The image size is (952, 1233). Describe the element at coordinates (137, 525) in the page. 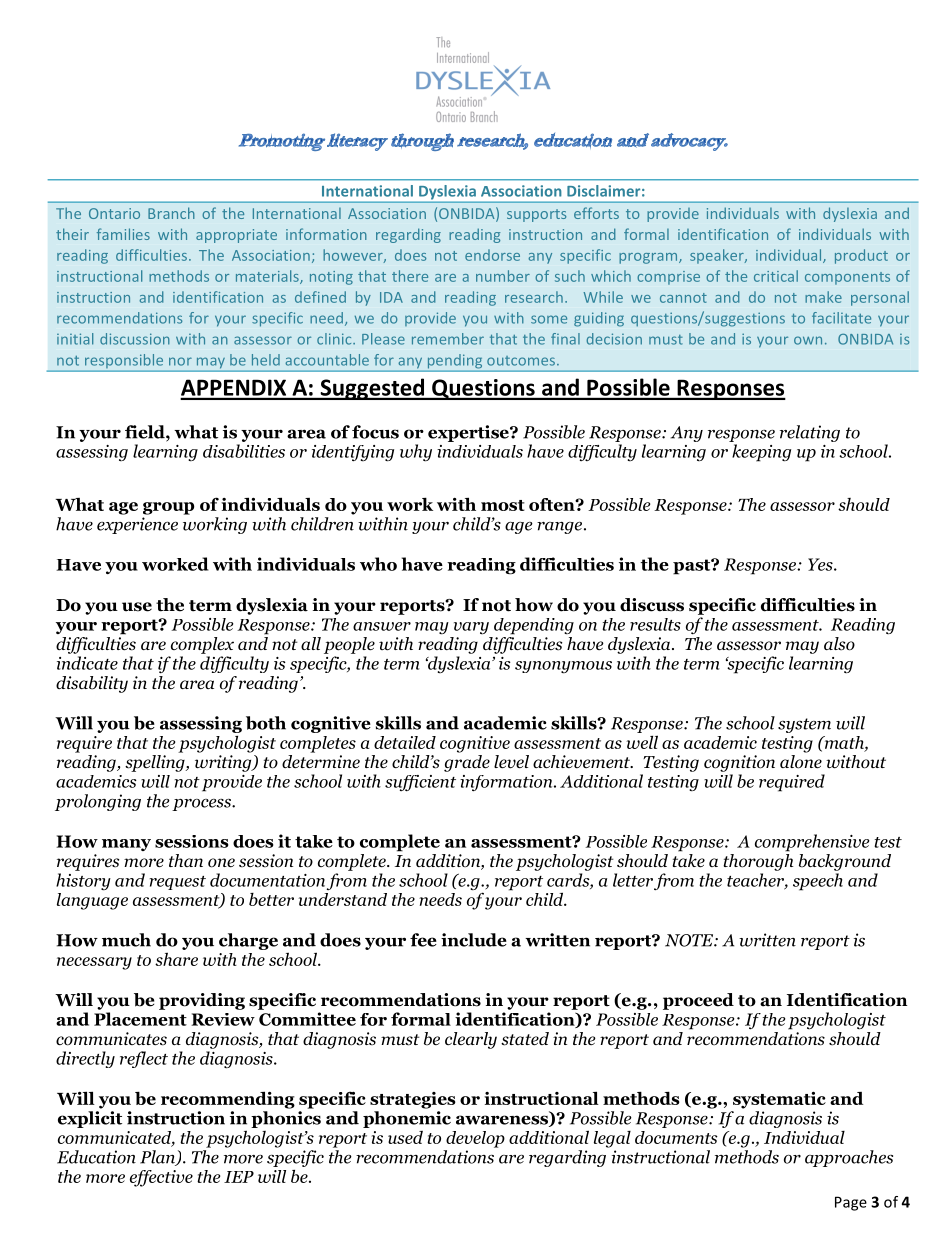

I see `experience` at that location.
